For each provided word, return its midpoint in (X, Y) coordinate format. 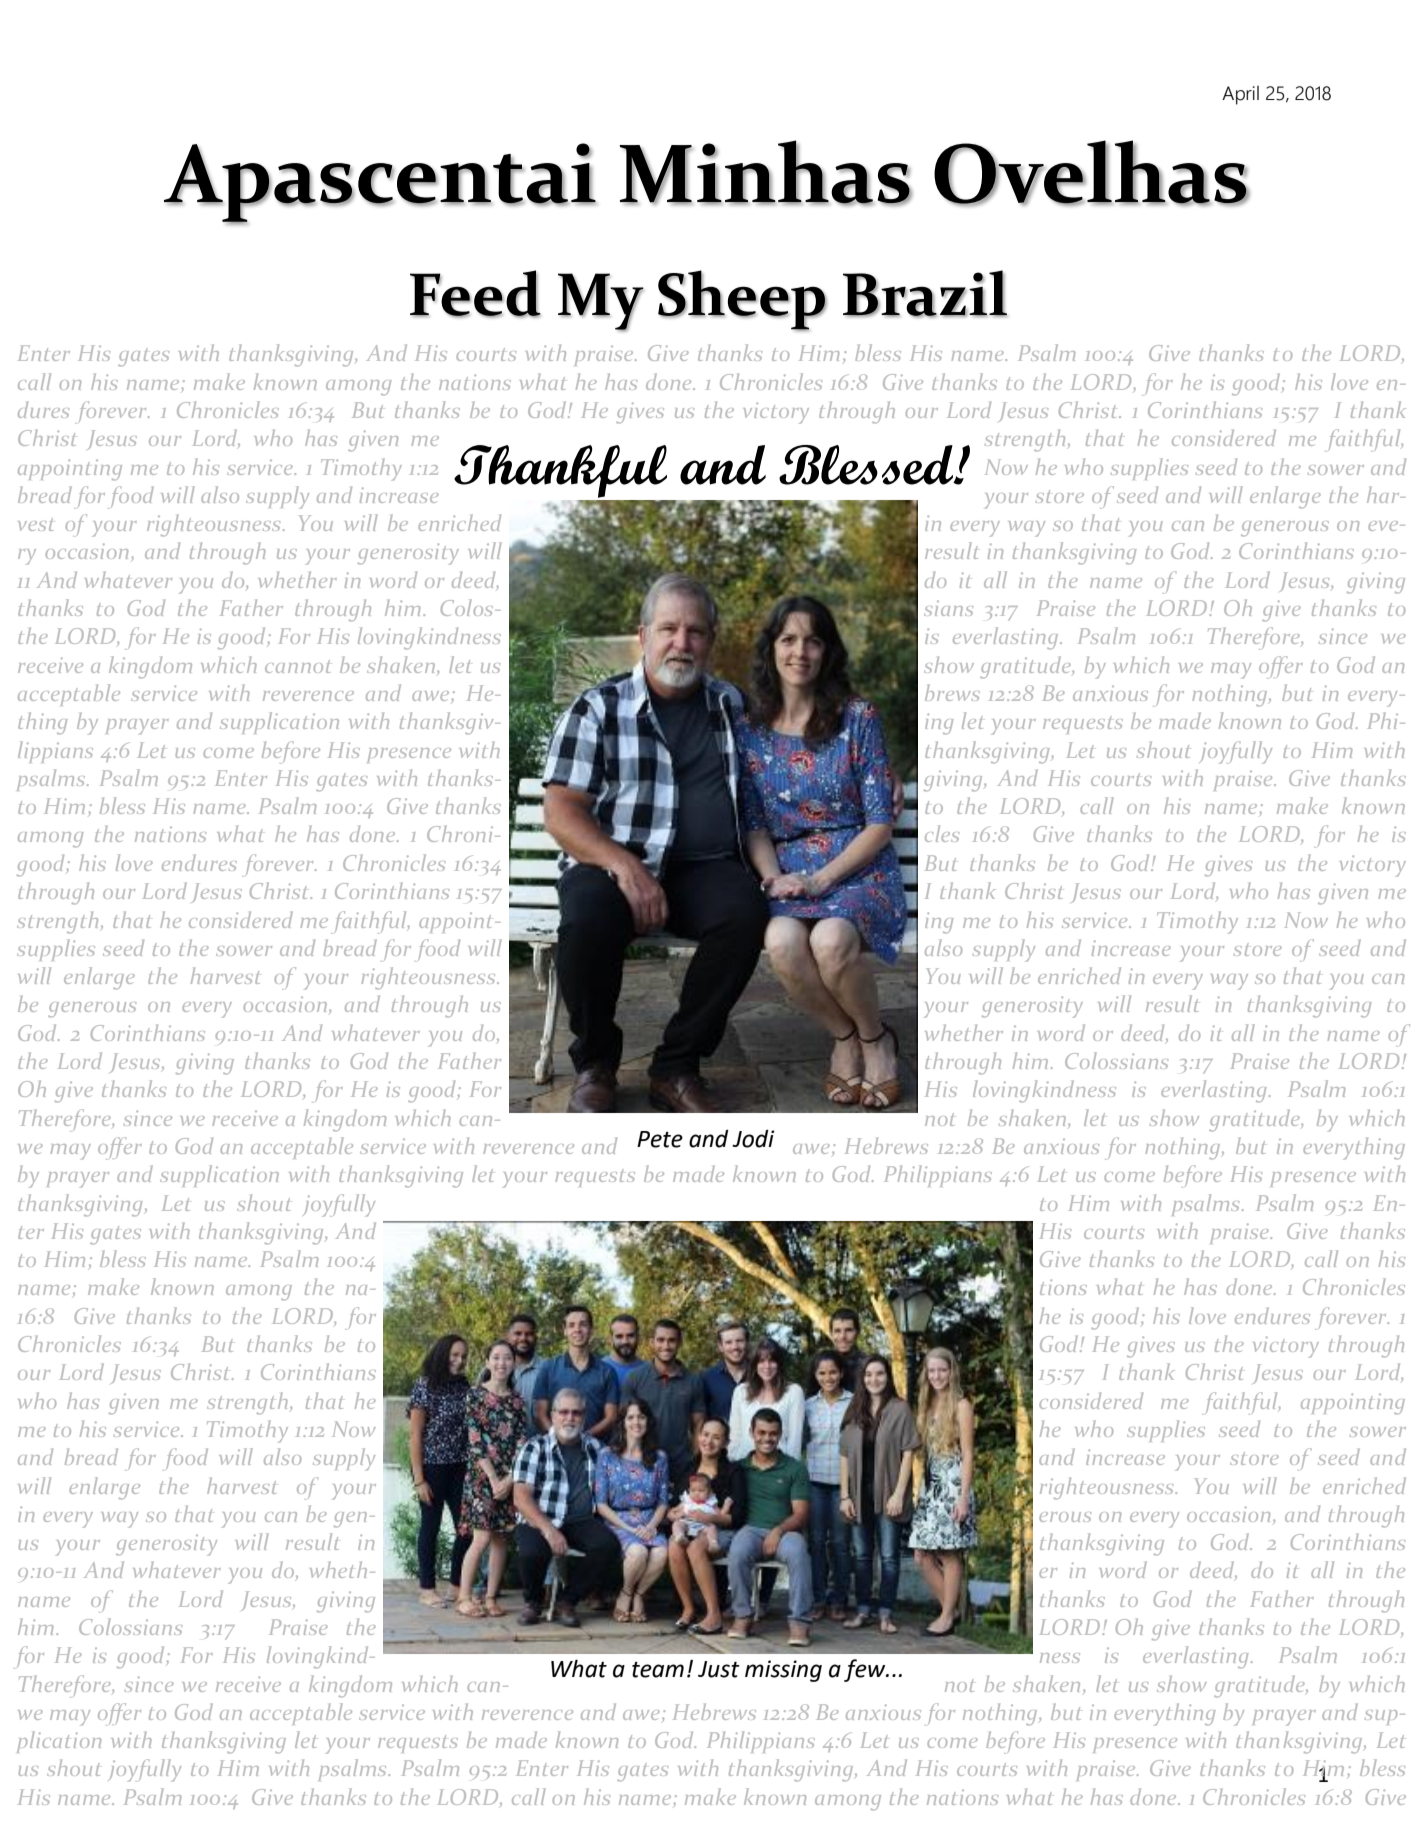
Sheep (742, 300)
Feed (475, 294)
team (658, 1670)
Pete (660, 1139)
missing (783, 1671)
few (866, 1670)
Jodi (753, 1139)
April (1240, 95)
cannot (297, 666)
